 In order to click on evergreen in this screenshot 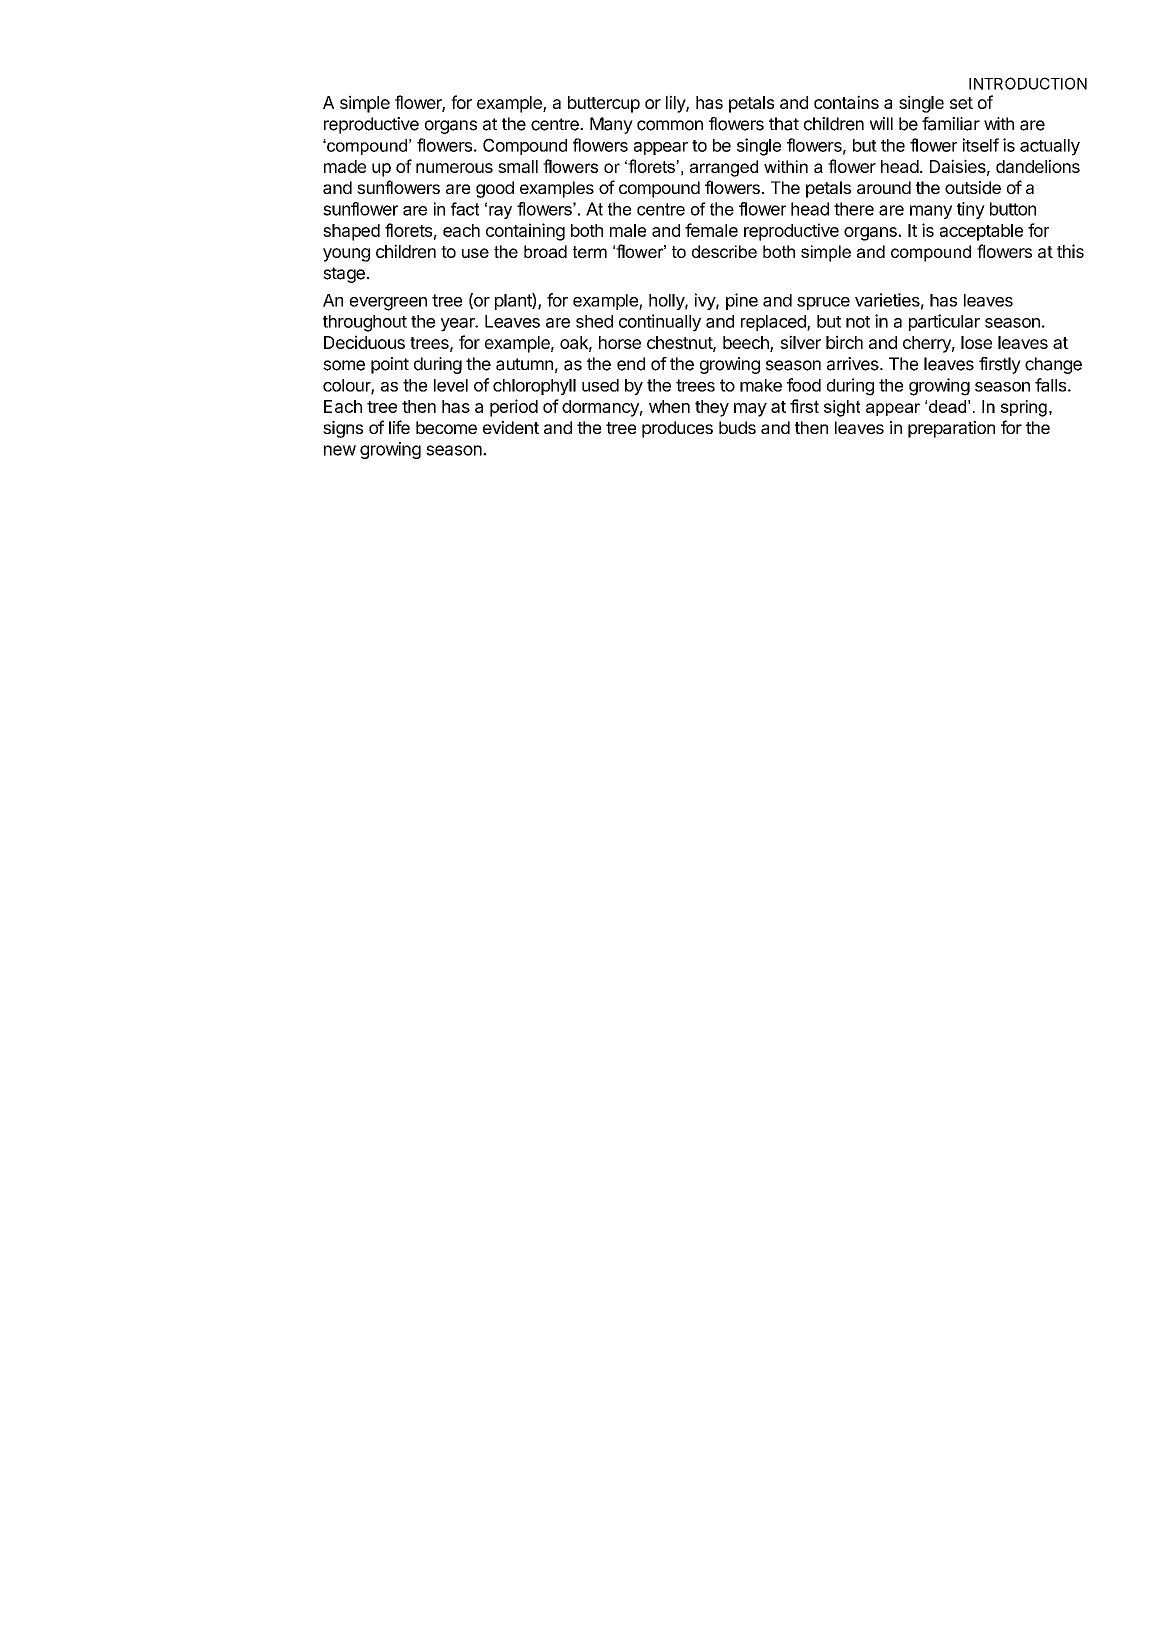, I will do `click(388, 304)`.
